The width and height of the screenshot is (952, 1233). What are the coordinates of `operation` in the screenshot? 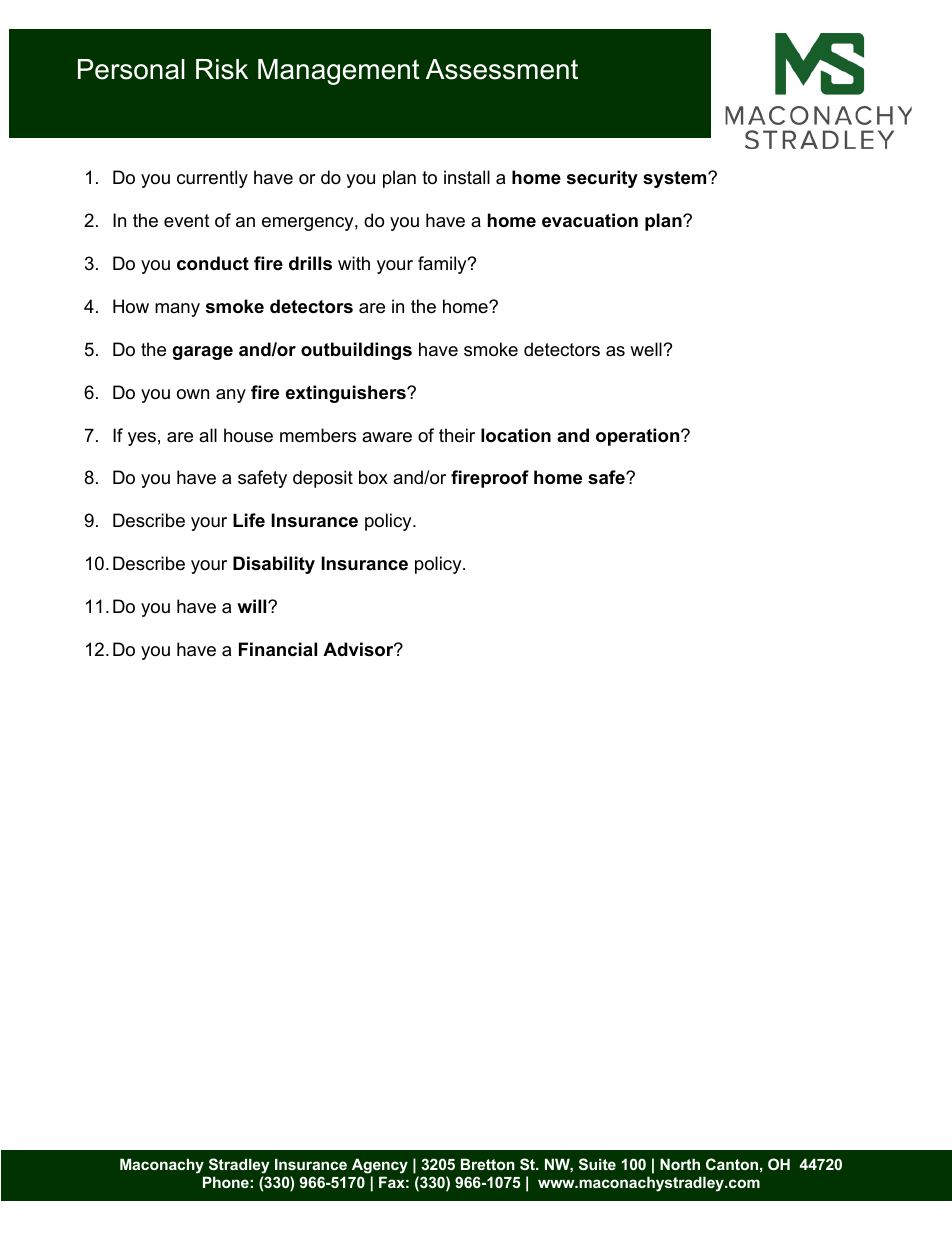 It's located at (639, 437).
